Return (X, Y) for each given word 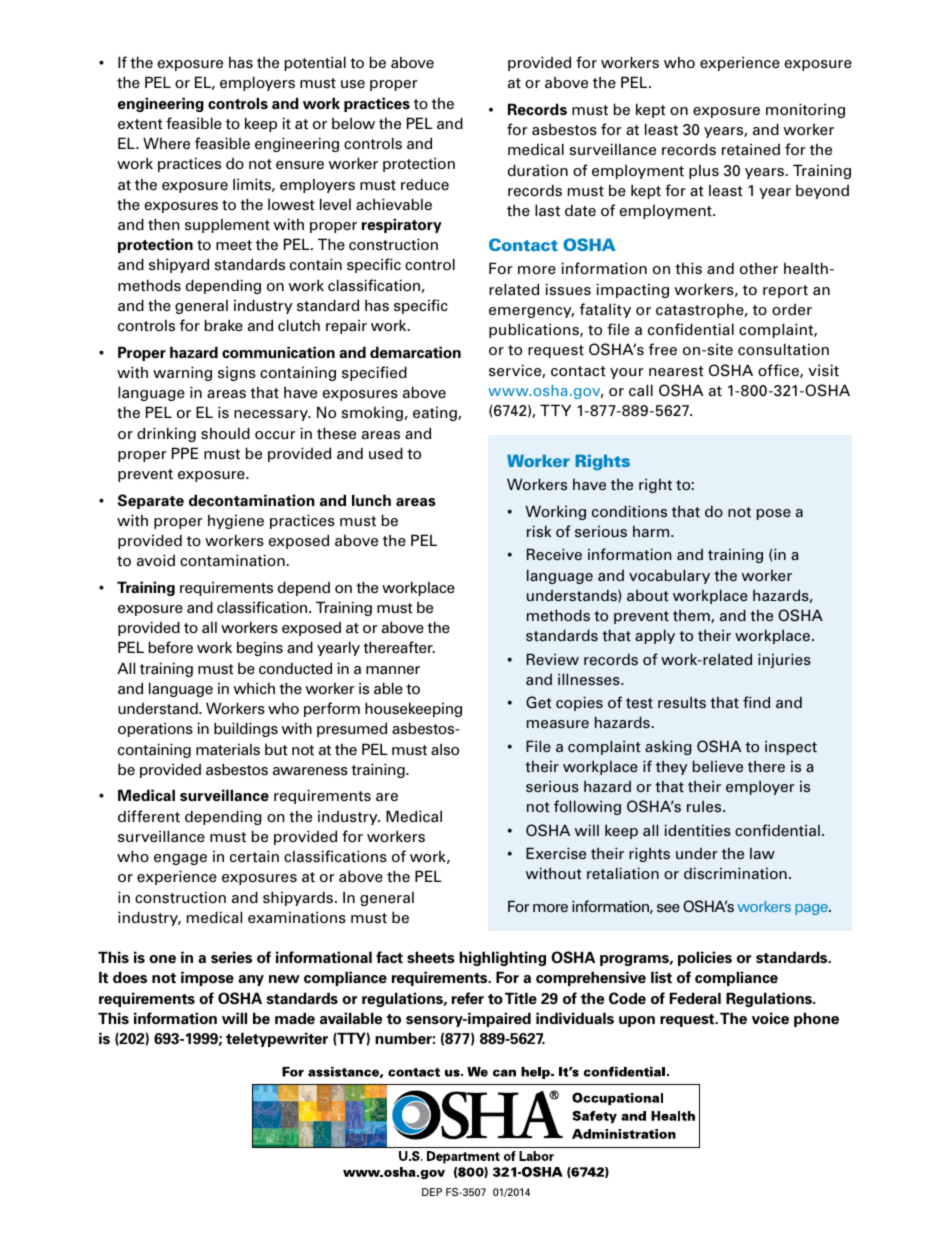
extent (140, 124)
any (251, 980)
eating (436, 413)
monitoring (805, 110)
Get (539, 702)
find (756, 702)
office (779, 371)
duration (538, 170)
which (254, 688)
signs (237, 373)
